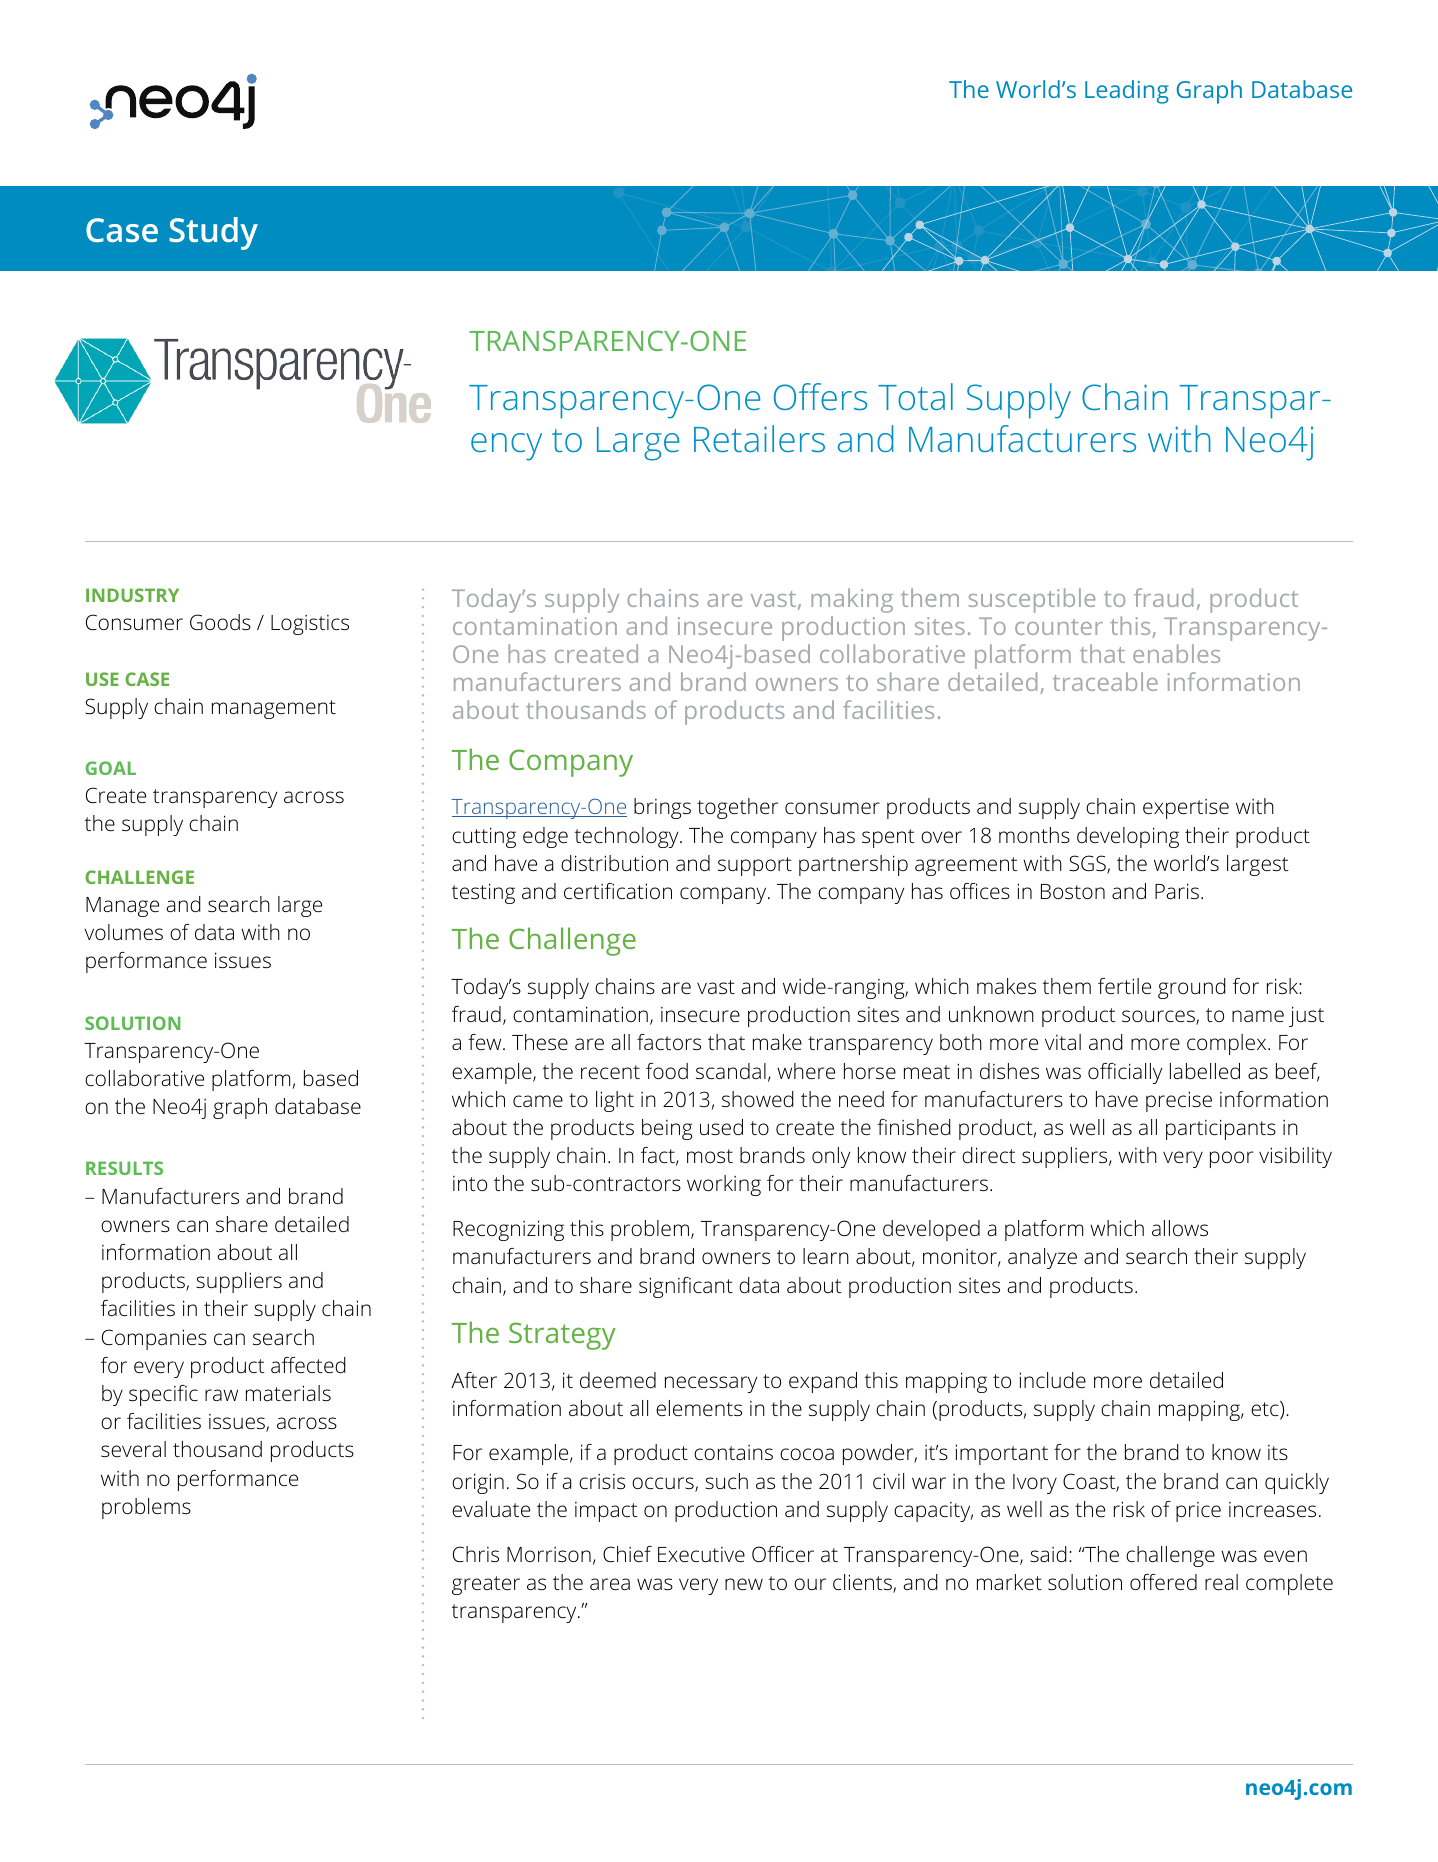 This screenshot has height=1862, width=1438. I want to click on Retailers, so click(759, 438).
